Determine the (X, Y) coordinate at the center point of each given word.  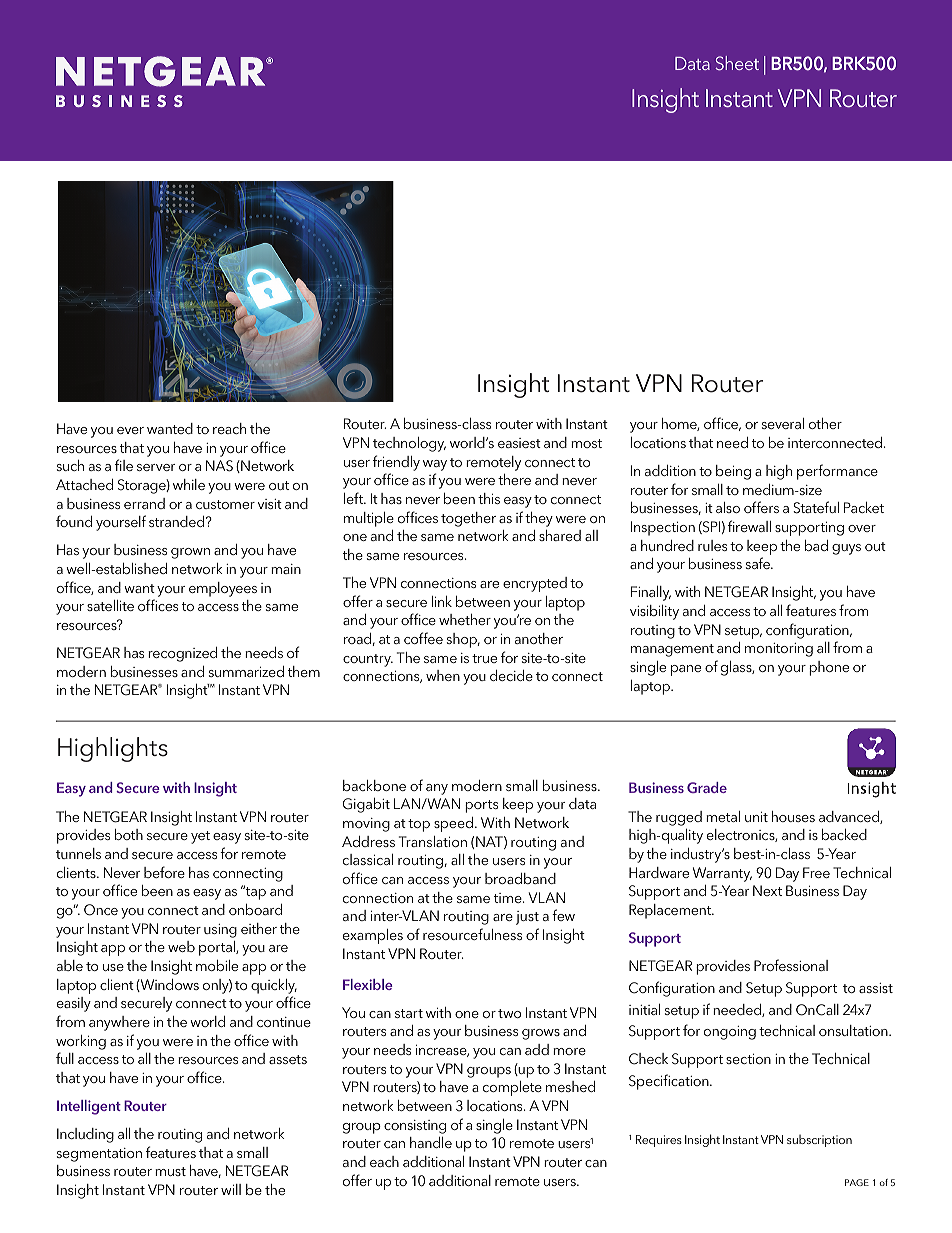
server (156, 467)
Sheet (737, 63)
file (124, 465)
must (170, 1171)
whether (465, 619)
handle (431, 1142)
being (733, 472)
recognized (182, 654)
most (586, 443)
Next (767, 890)
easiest (519, 443)
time (509, 898)
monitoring (779, 650)
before (164, 872)
